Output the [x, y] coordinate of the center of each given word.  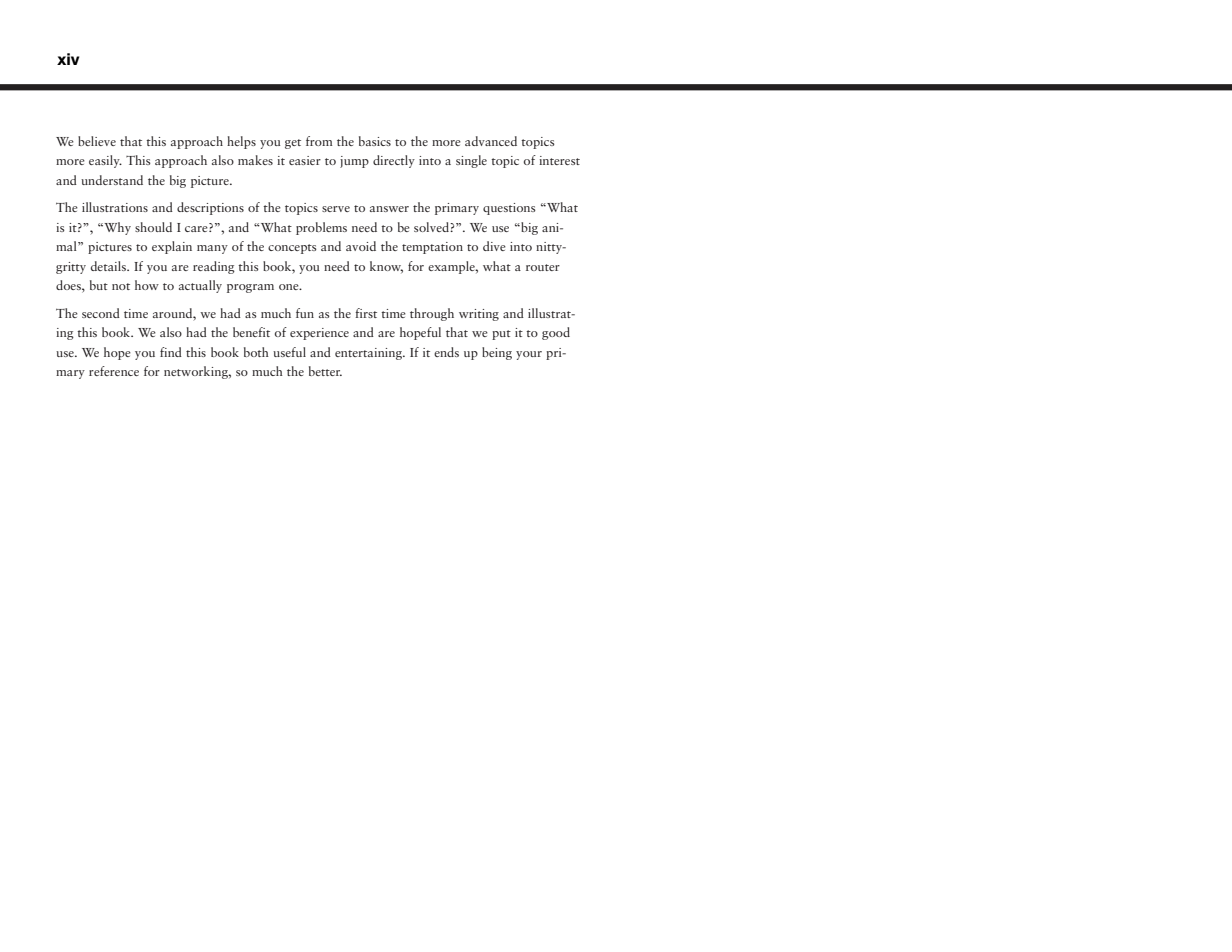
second [101, 313]
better [325, 371]
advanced [491, 141]
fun [305, 313]
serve [336, 209]
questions [509, 209]
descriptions [210, 208]
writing [479, 315]
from [319, 141]
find [171, 352]
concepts [292, 249]
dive [494, 246]
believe [97, 141]
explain [172, 247]
